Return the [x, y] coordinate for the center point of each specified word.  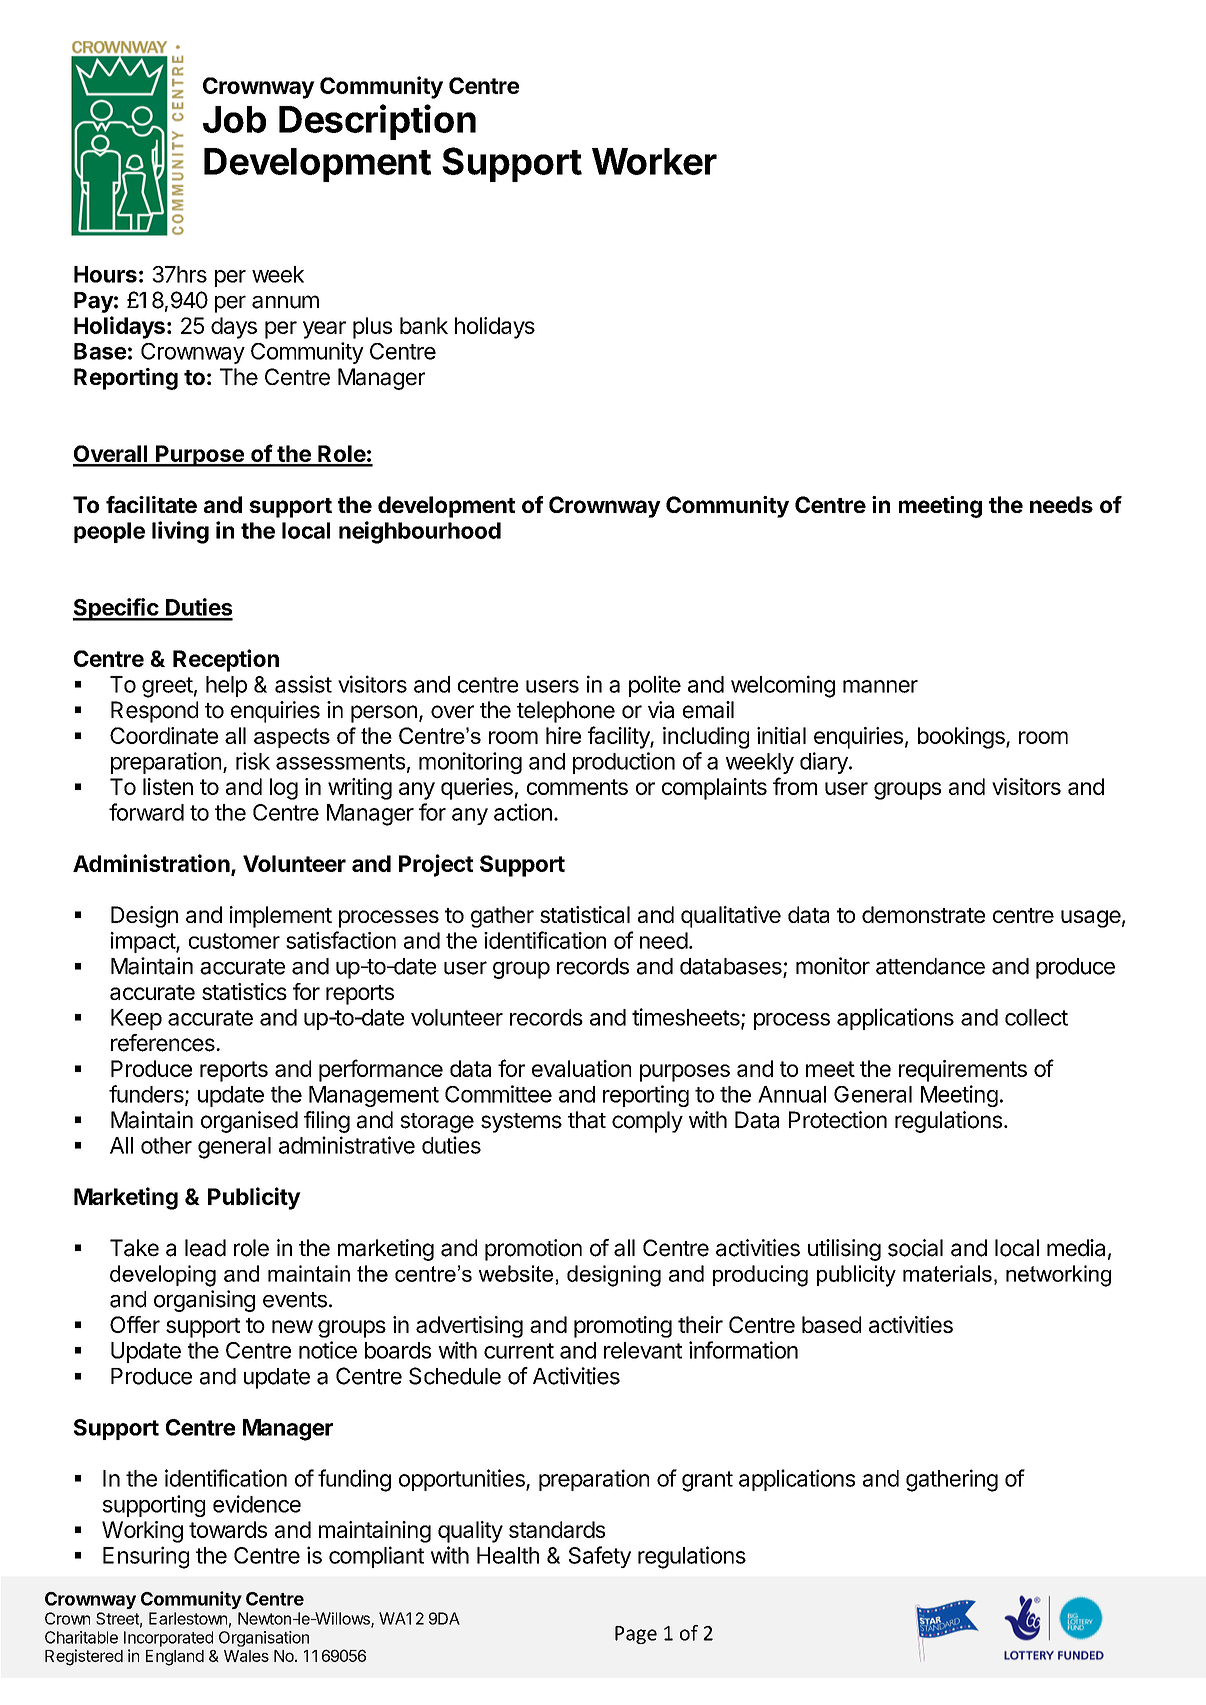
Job [234, 119]
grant [707, 1481]
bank [424, 325]
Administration [152, 864]
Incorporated [168, 1639]
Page [636, 1635]
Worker [654, 161]
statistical [585, 914]
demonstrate [923, 914]
